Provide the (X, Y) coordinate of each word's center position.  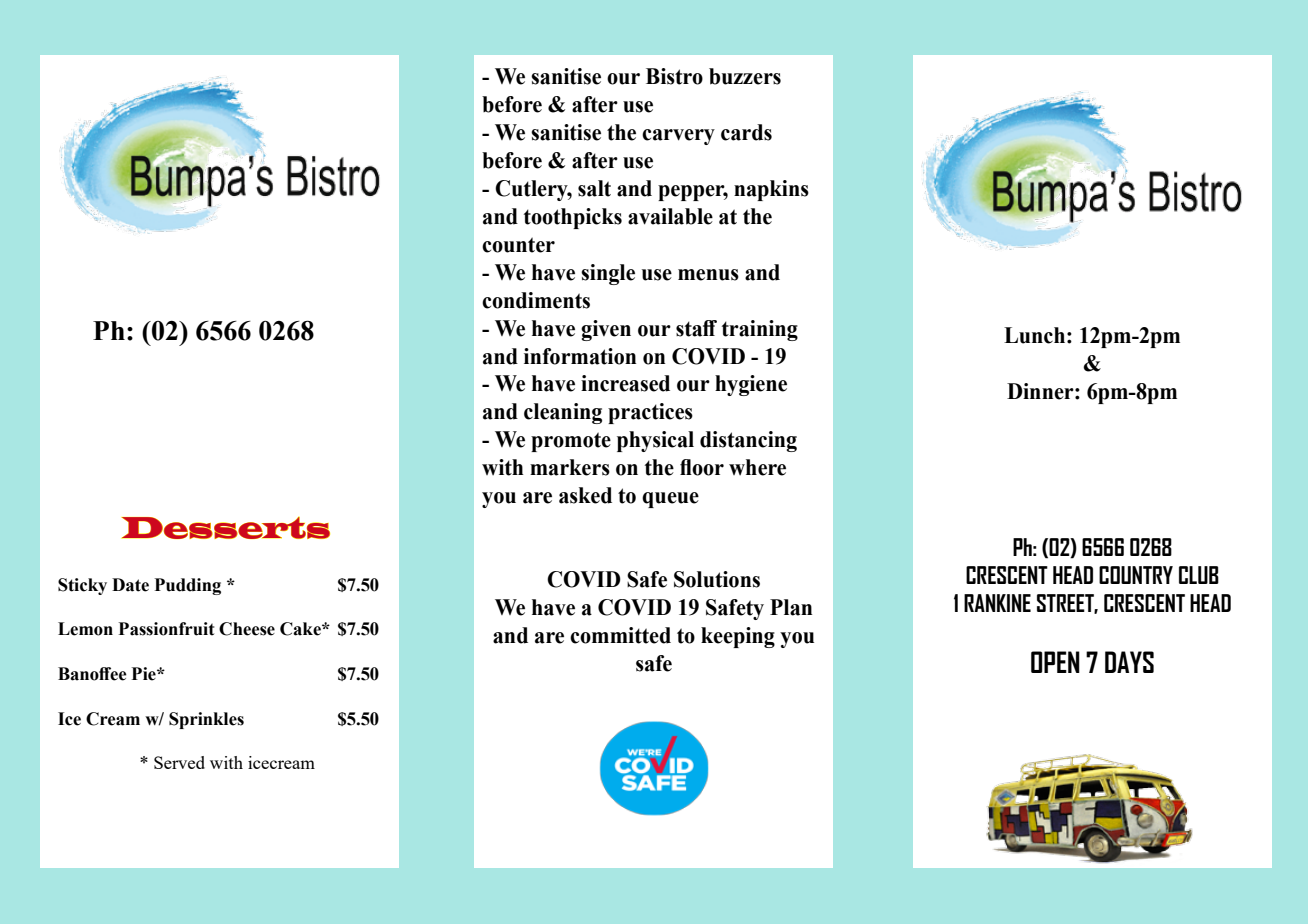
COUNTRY (1136, 575)
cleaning (563, 413)
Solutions (717, 579)
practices (650, 413)
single (608, 274)
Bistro (674, 76)
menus (708, 275)
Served (179, 762)
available (670, 216)
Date (130, 585)
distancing (748, 441)
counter (518, 245)
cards (746, 132)
